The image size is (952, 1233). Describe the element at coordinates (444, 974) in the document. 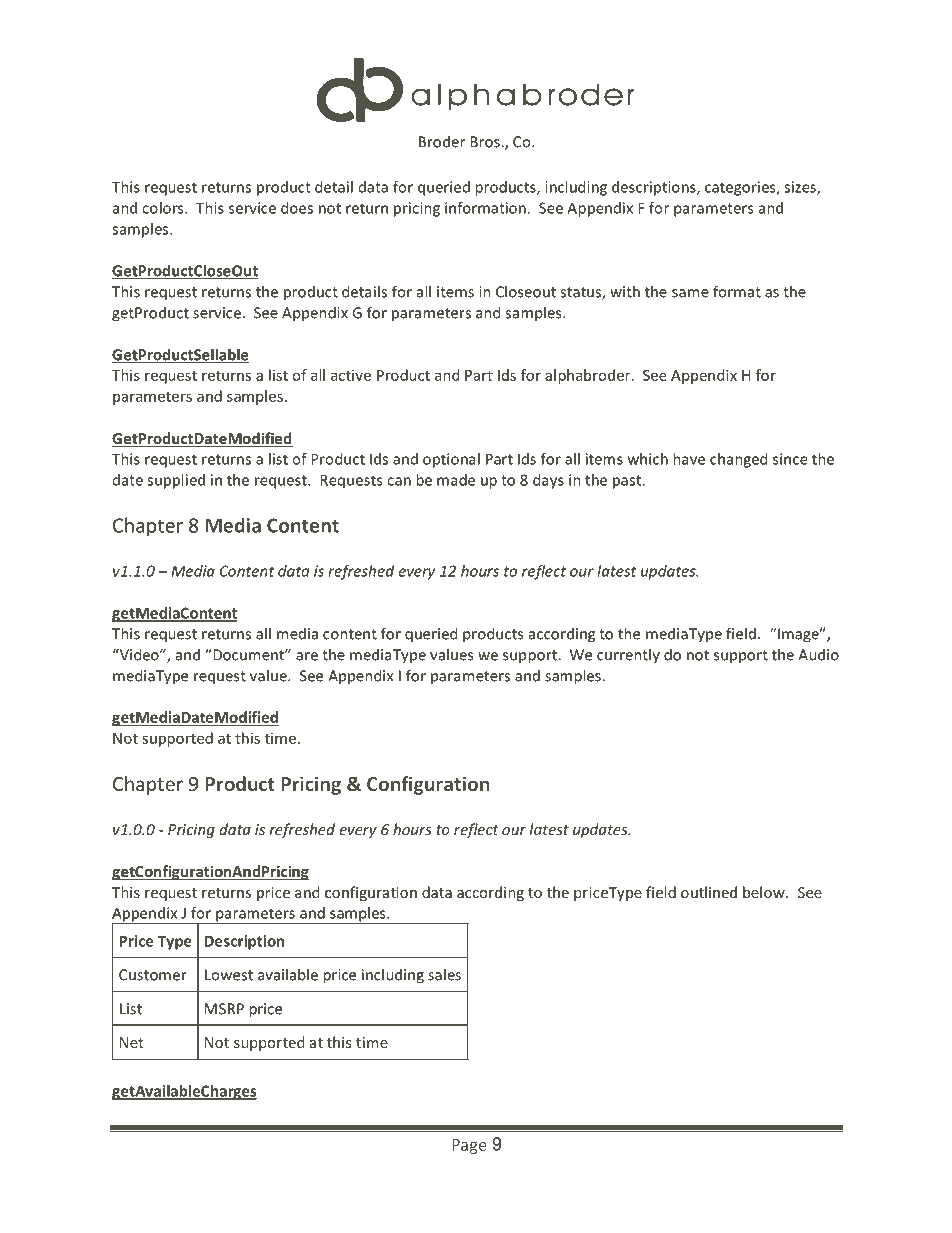

I see `sales` at that location.
